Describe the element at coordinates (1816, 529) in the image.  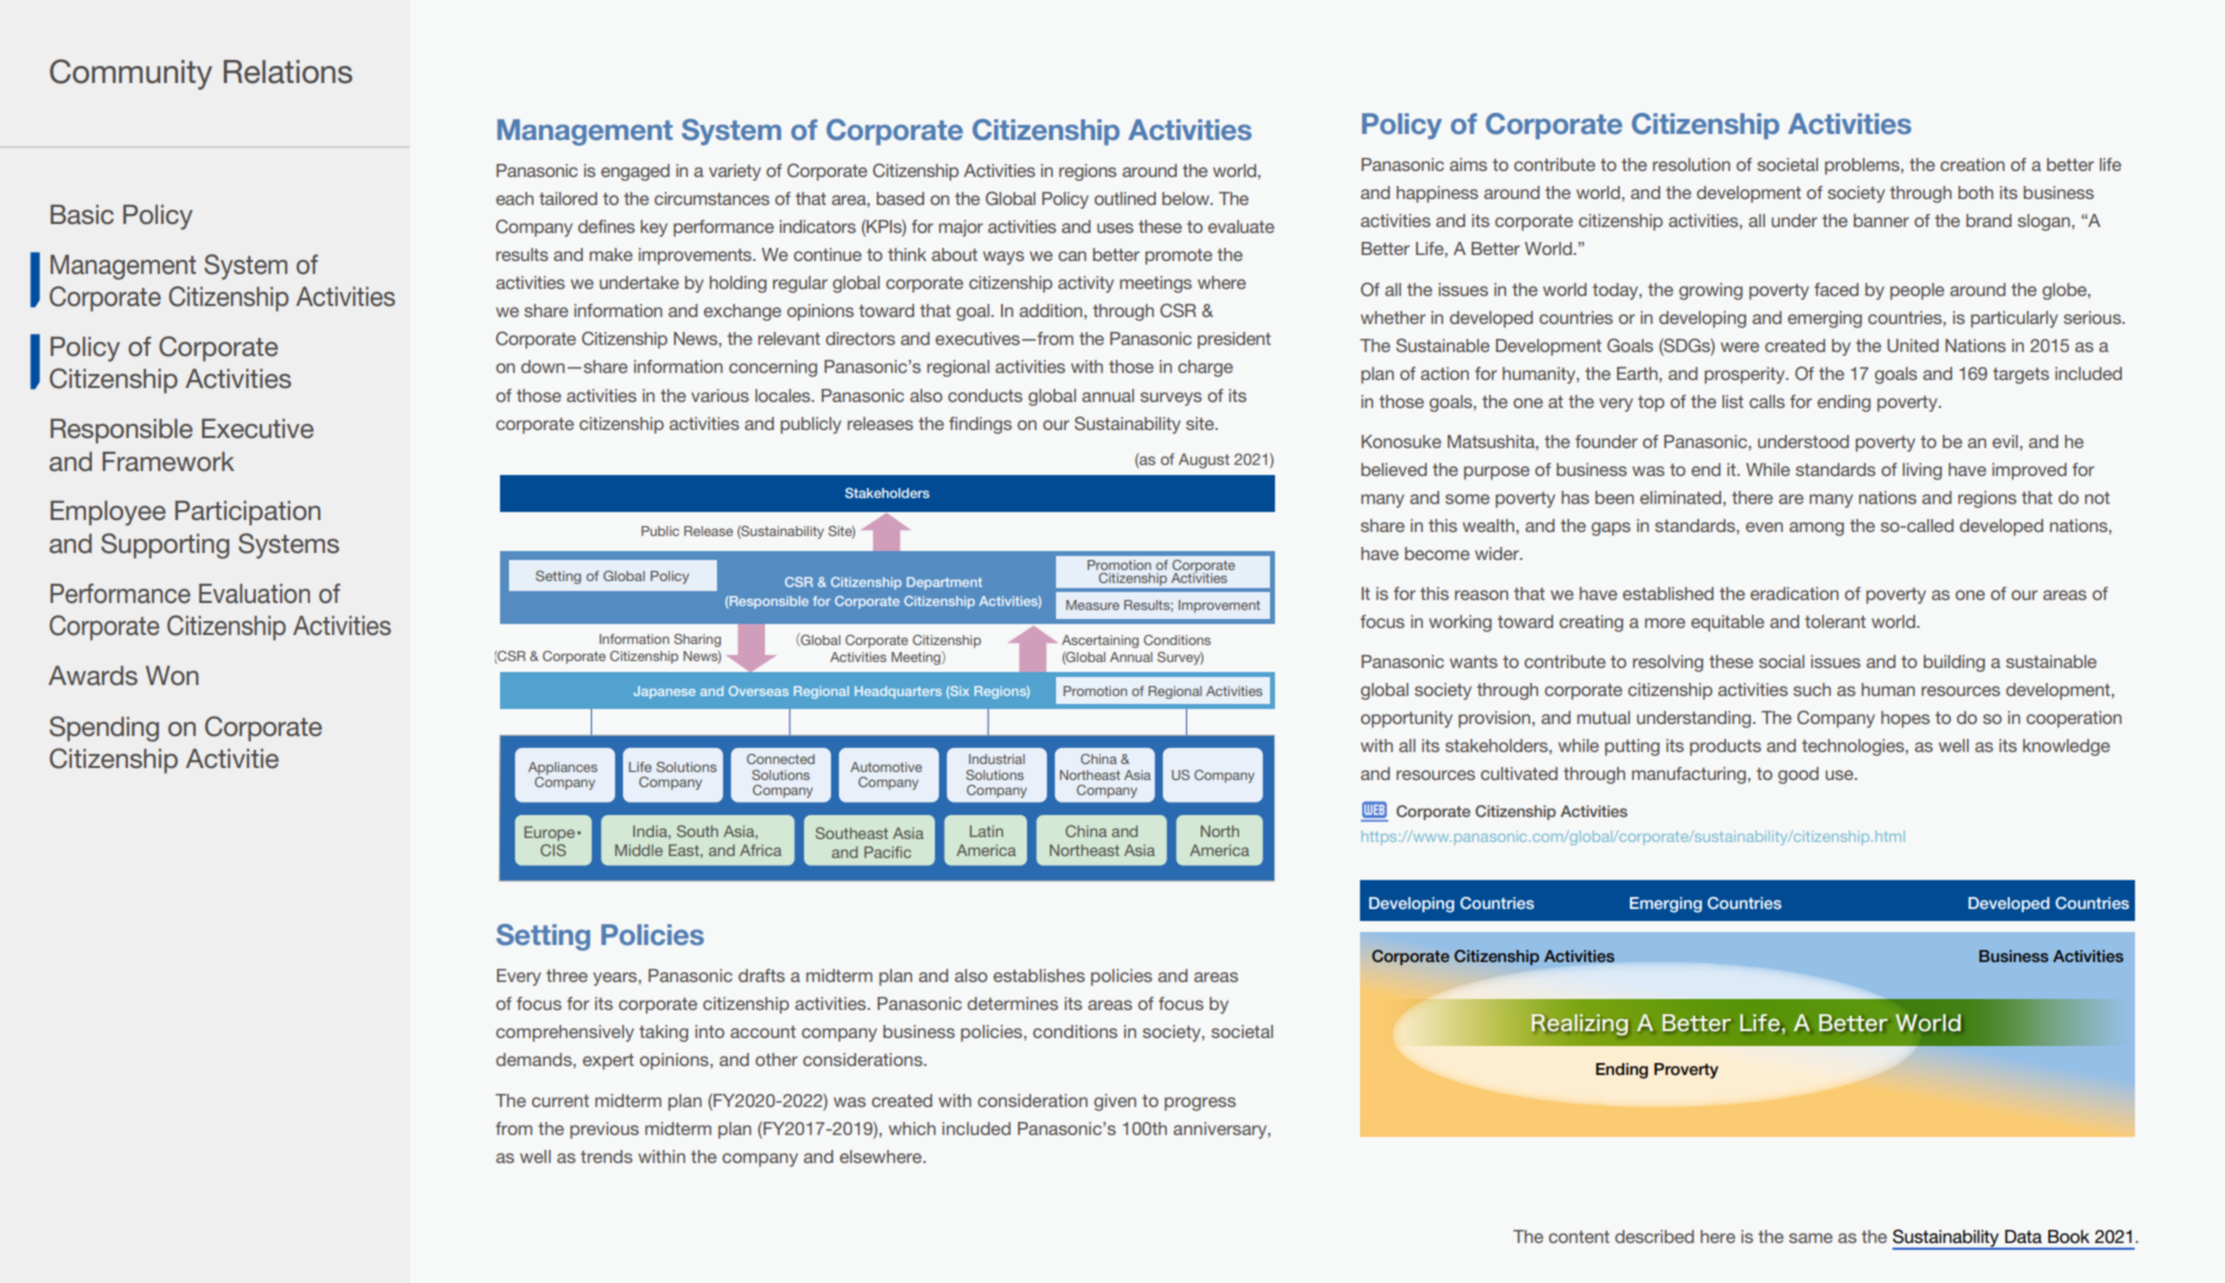
I see `among` at that location.
